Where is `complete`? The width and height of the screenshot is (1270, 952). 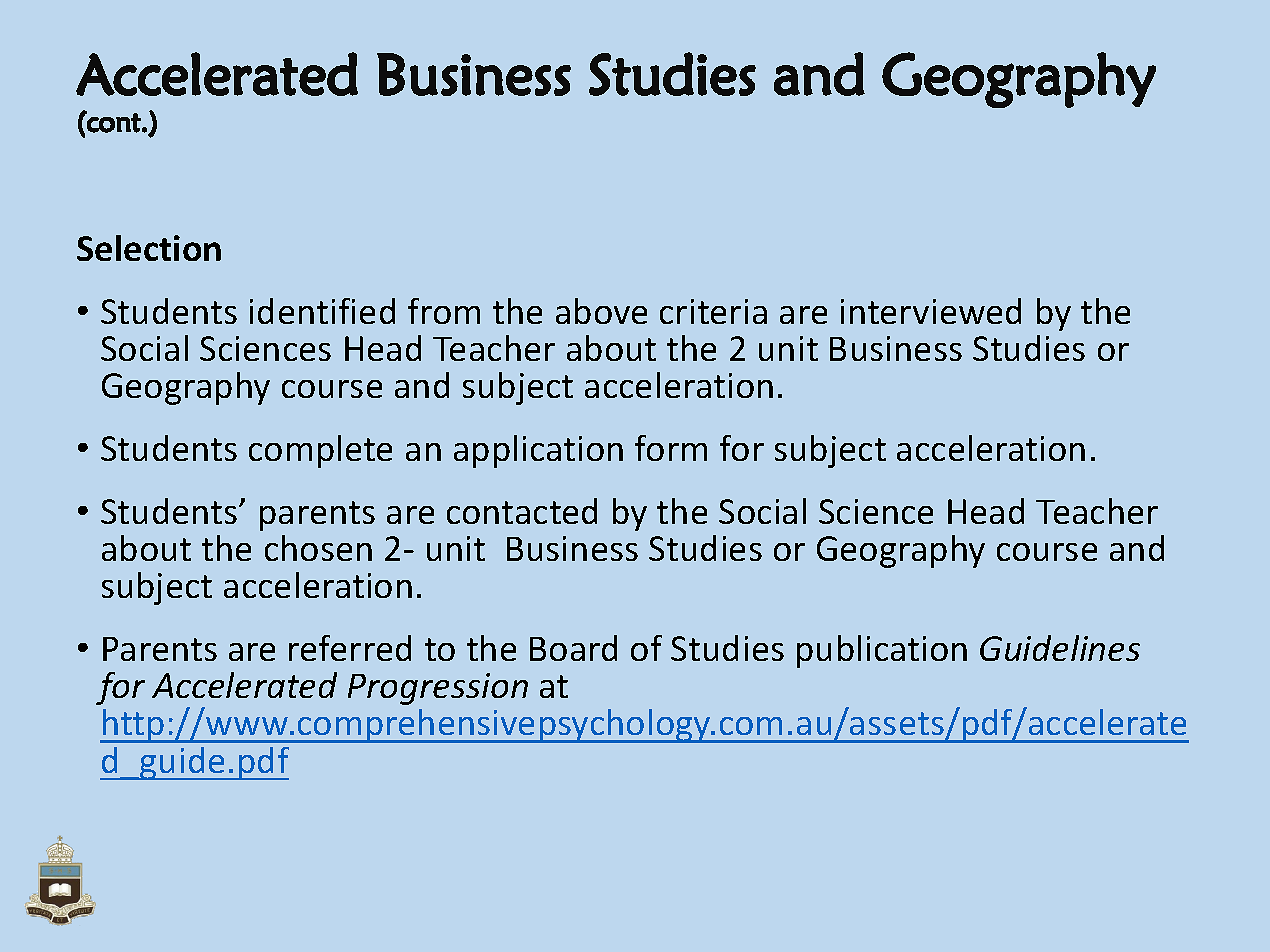 complete is located at coordinates (320, 451).
